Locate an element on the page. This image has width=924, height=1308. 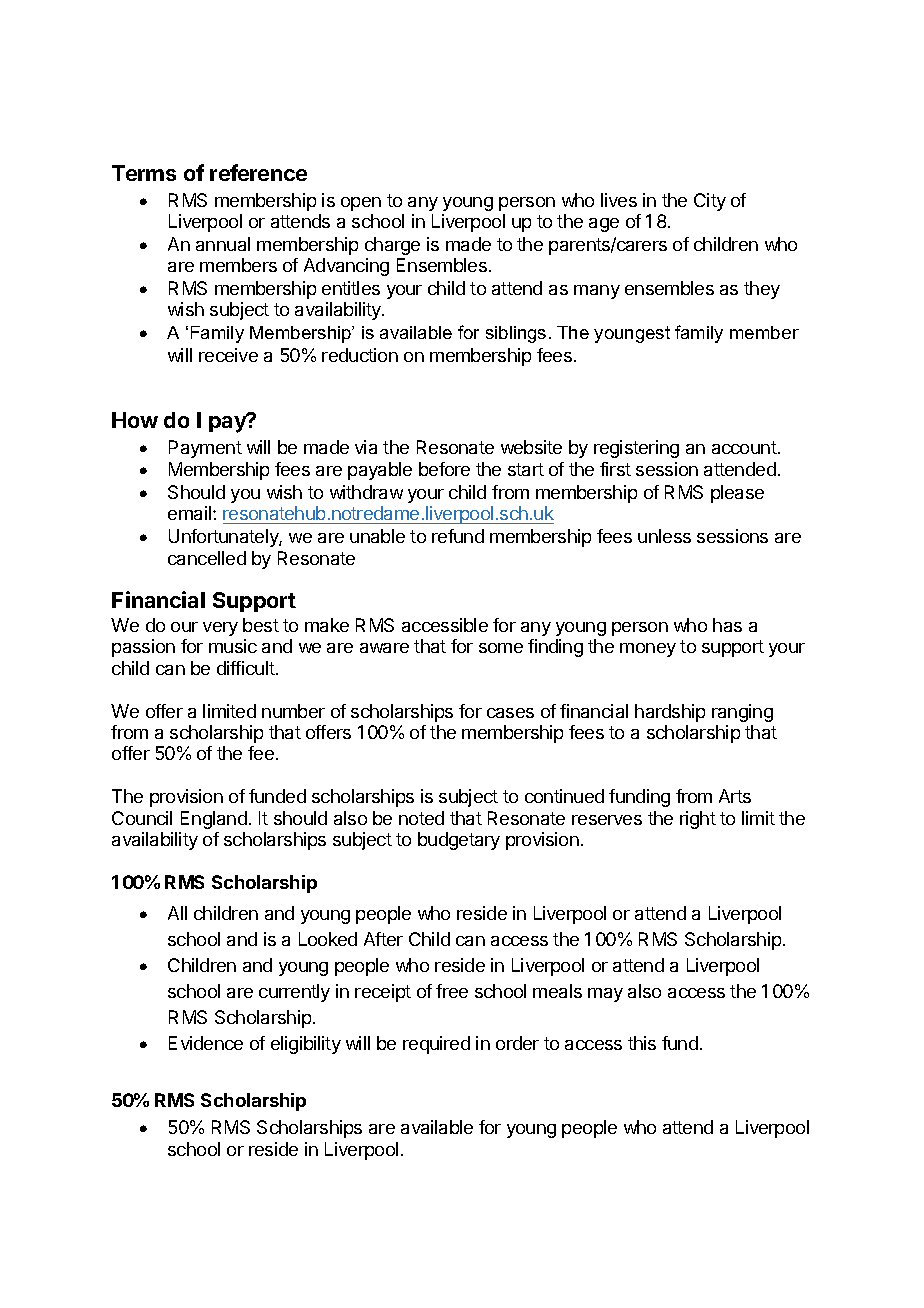
very is located at coordinates (220, 629).
